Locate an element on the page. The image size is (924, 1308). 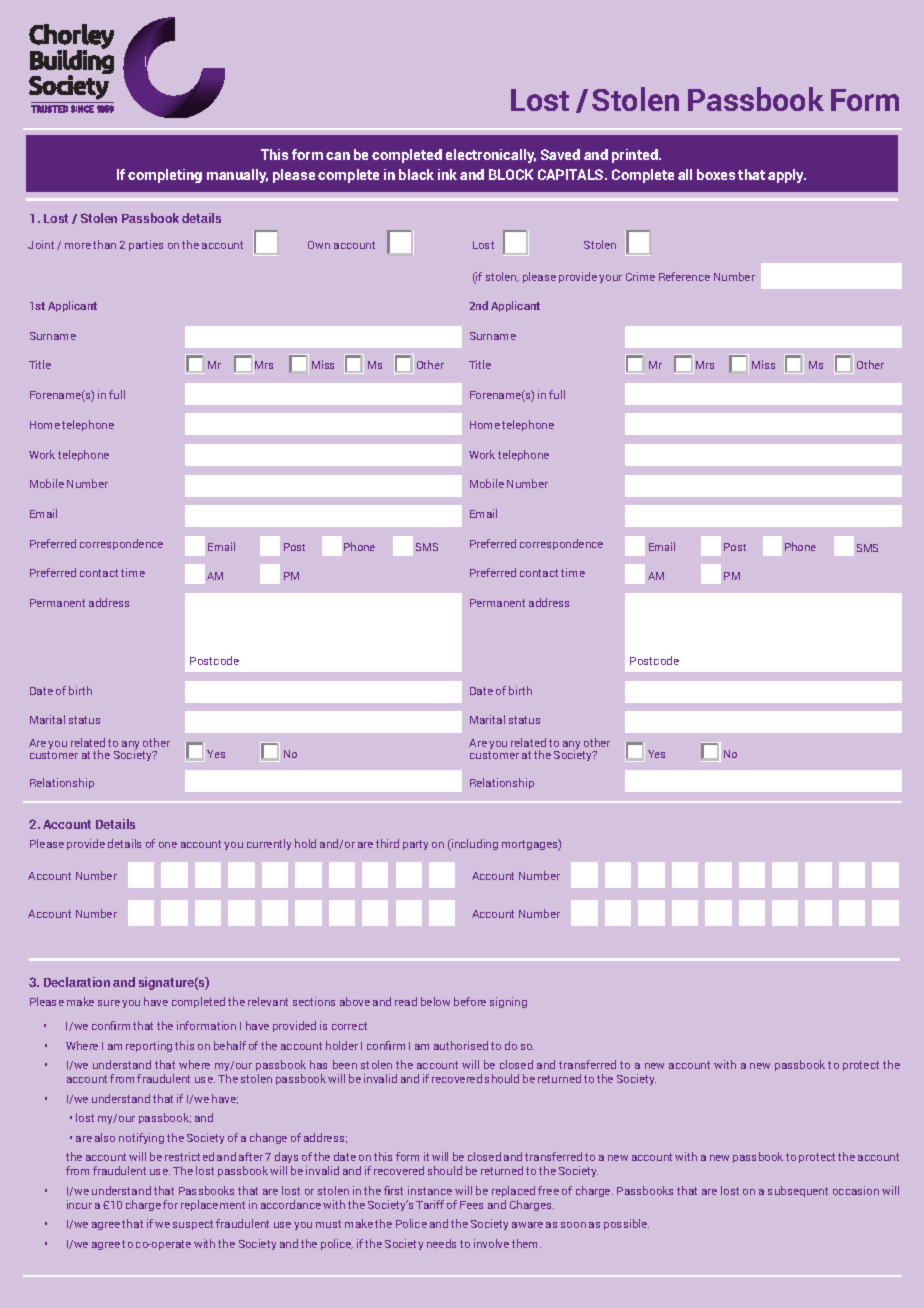
completing is located at coordinates (165, 176).
